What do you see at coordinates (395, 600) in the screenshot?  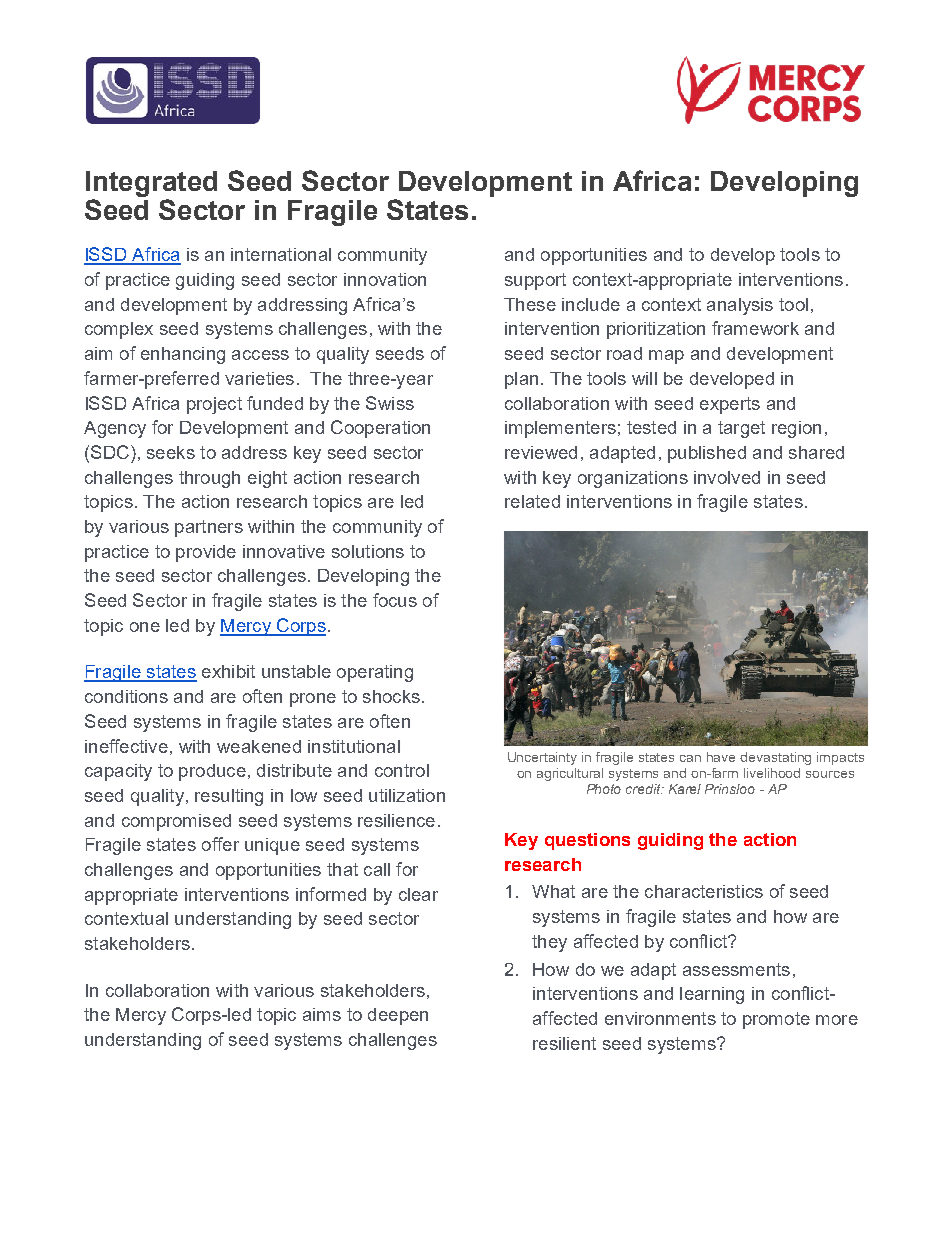 I see `focus` at bounding box center [395, 600].
